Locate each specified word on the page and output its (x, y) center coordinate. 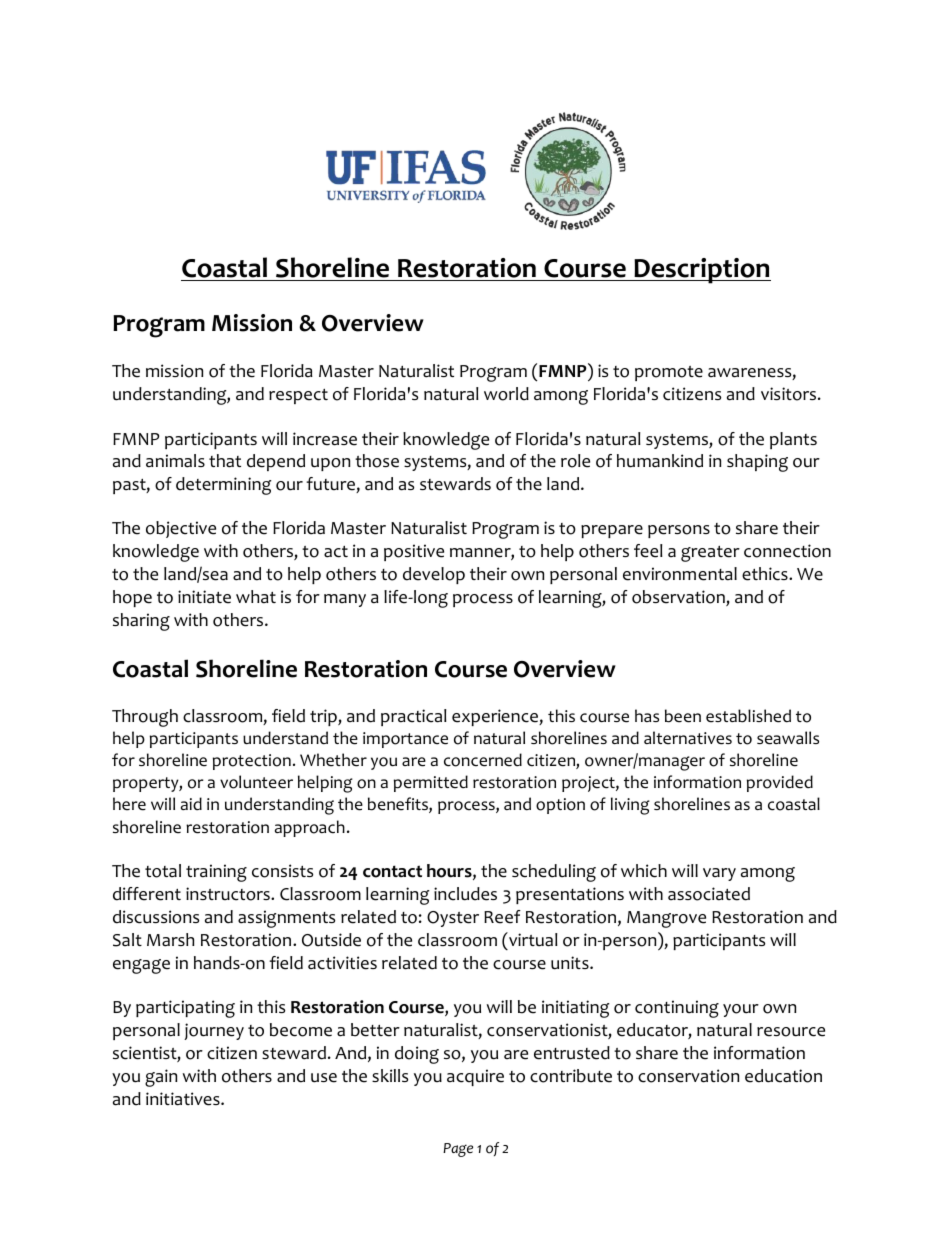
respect (298, 396)
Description (701, 271)
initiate (204, 597)
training (216, 873)
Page (458, 1150)
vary (719, 874)
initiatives (184, 1099)
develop (434, 575)
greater (710, 554)
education (783, 1076)
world (506, 394)
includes (465, 894)
